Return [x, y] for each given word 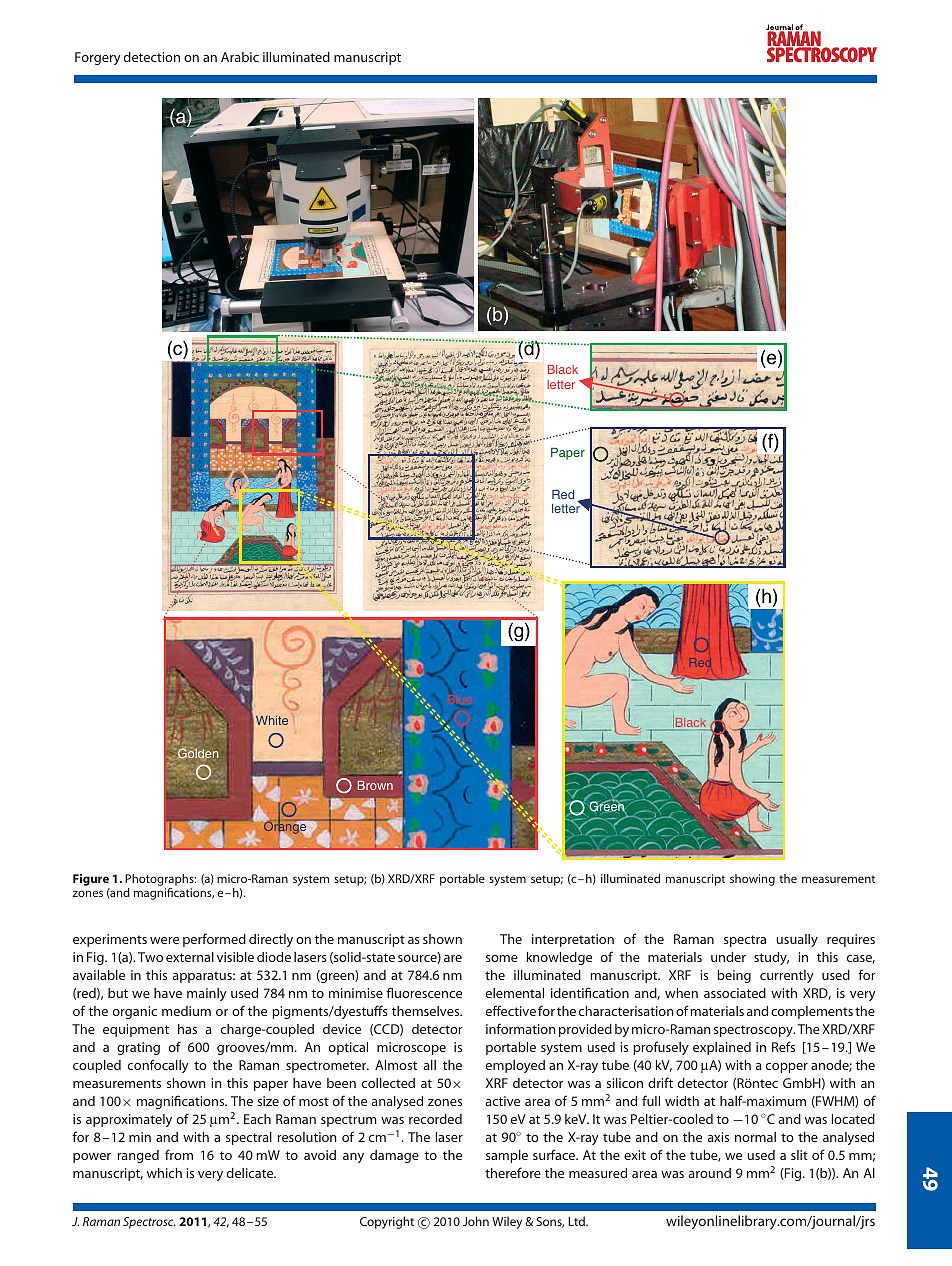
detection [152, 57]
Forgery [97, 58]
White [272, 720]
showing [752, 880]
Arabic [240, 57]
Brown [375, 785]
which [164, 1173]
